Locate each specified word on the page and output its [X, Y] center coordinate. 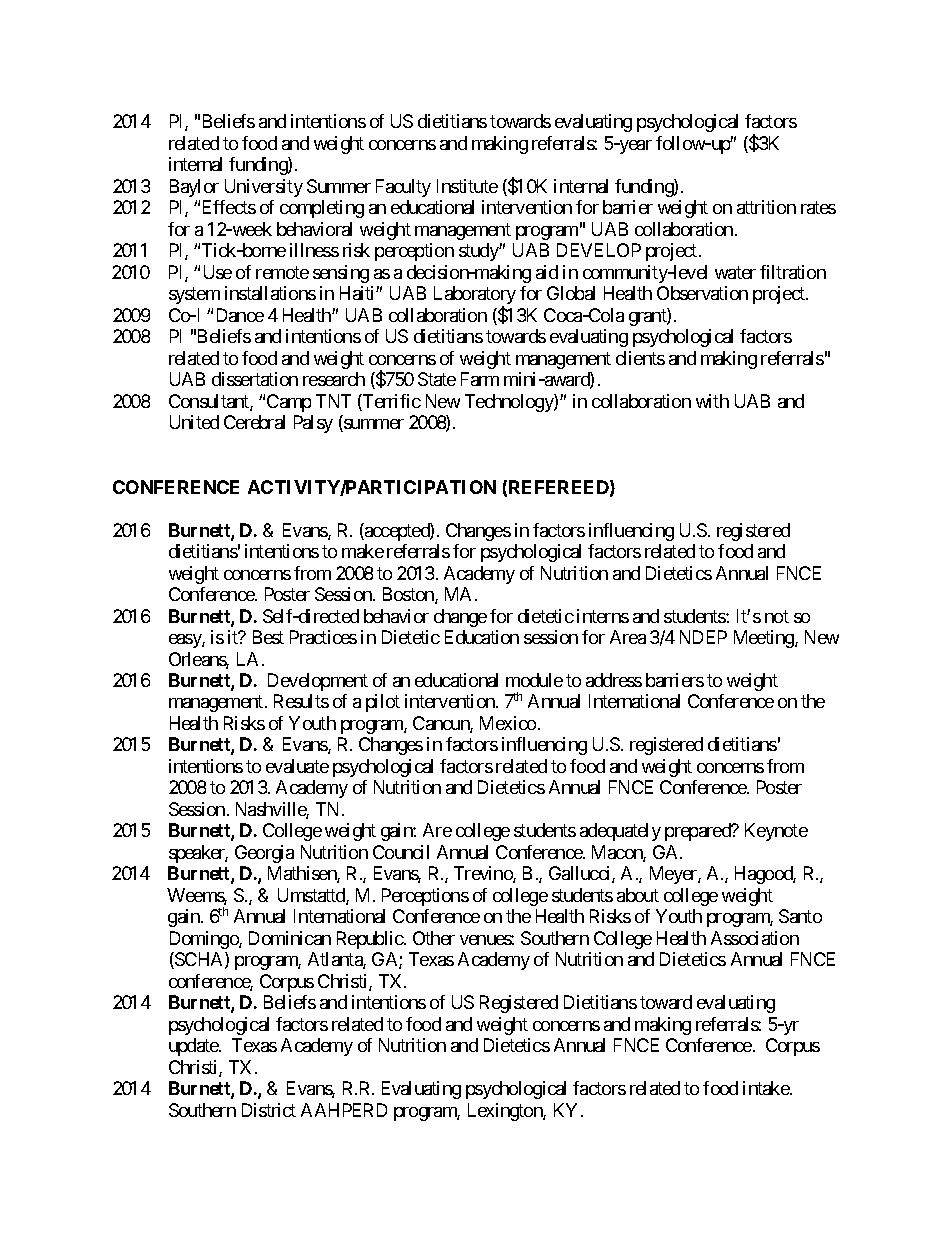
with [712, 401]
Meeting [765, 639]
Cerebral [254, 422]
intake [767, 1088]
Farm [480, 379]
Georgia [264, 854]
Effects [229, 207]
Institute [467, 186]
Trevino [484, 874]
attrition [766, 207]
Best [268, 637]
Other [434, 938]
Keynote [776, 832]
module [534, 680]
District [269, 1110]
